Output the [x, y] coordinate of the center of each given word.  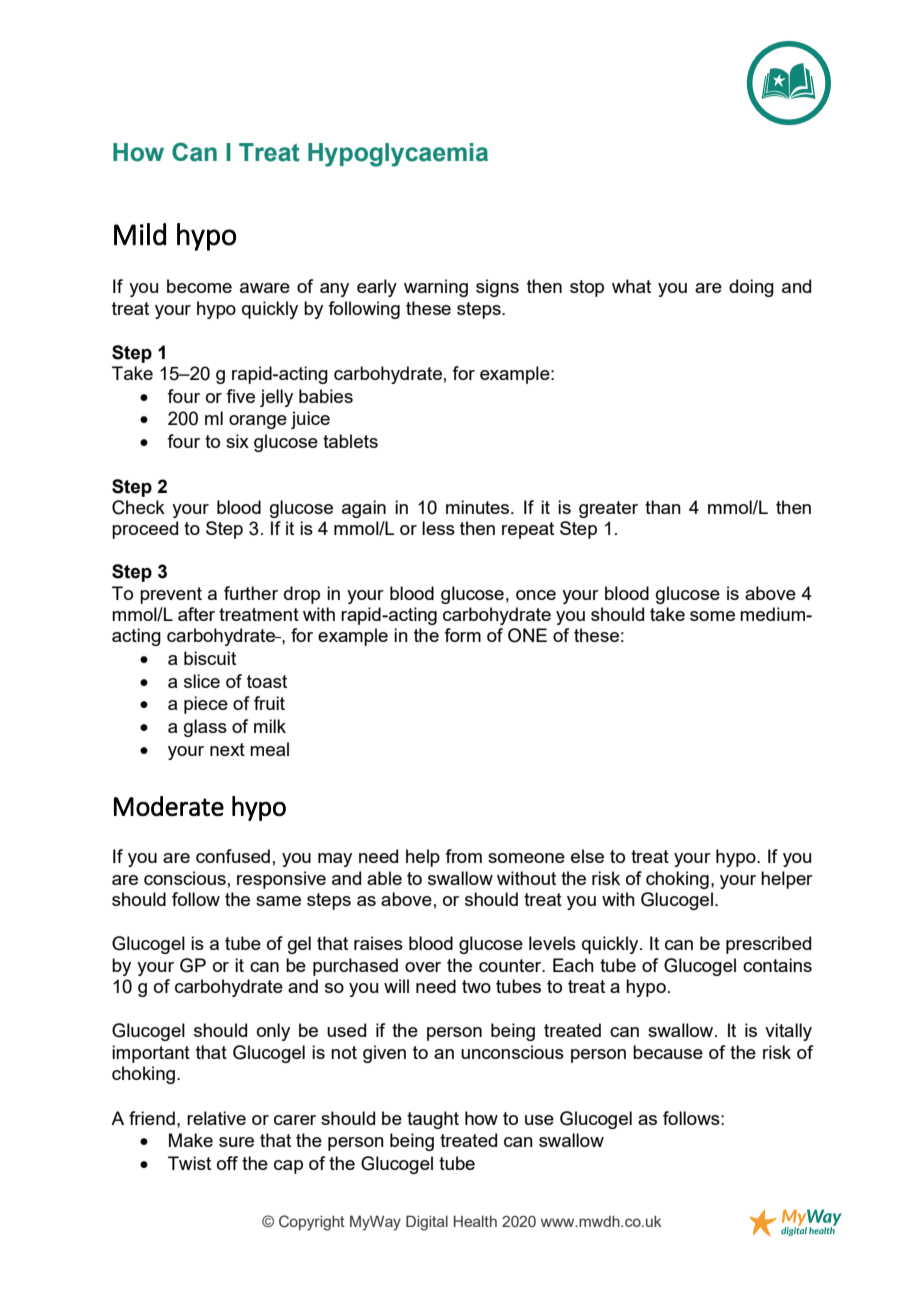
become [199, 286]
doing [751, 288]
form [462, 635]
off [227, 1163]
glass [205, 728]
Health [475, 1221]
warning [436, 288]
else [587, 856]
